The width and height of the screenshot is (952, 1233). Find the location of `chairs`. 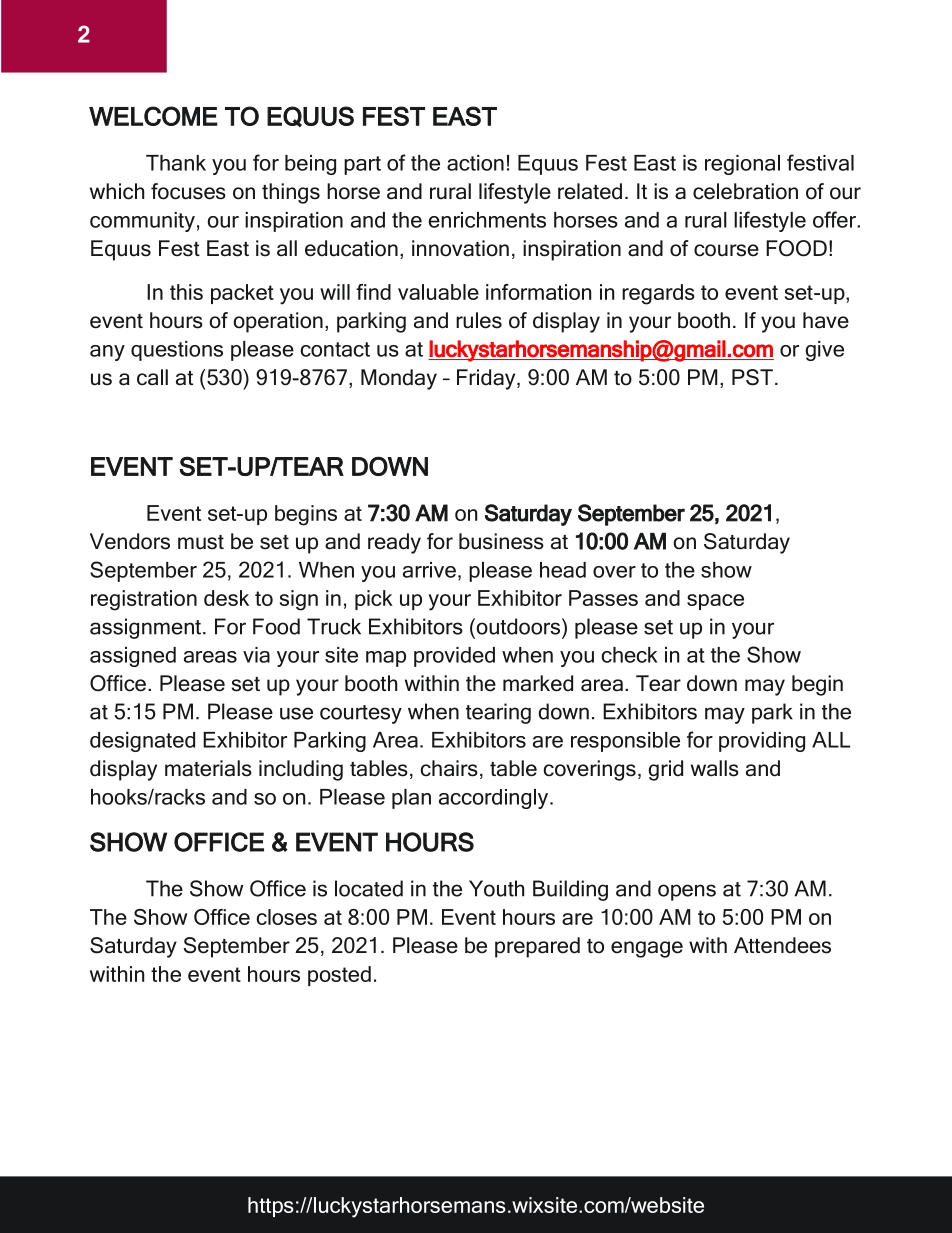

chairs is located at coordinates (449, 768).
